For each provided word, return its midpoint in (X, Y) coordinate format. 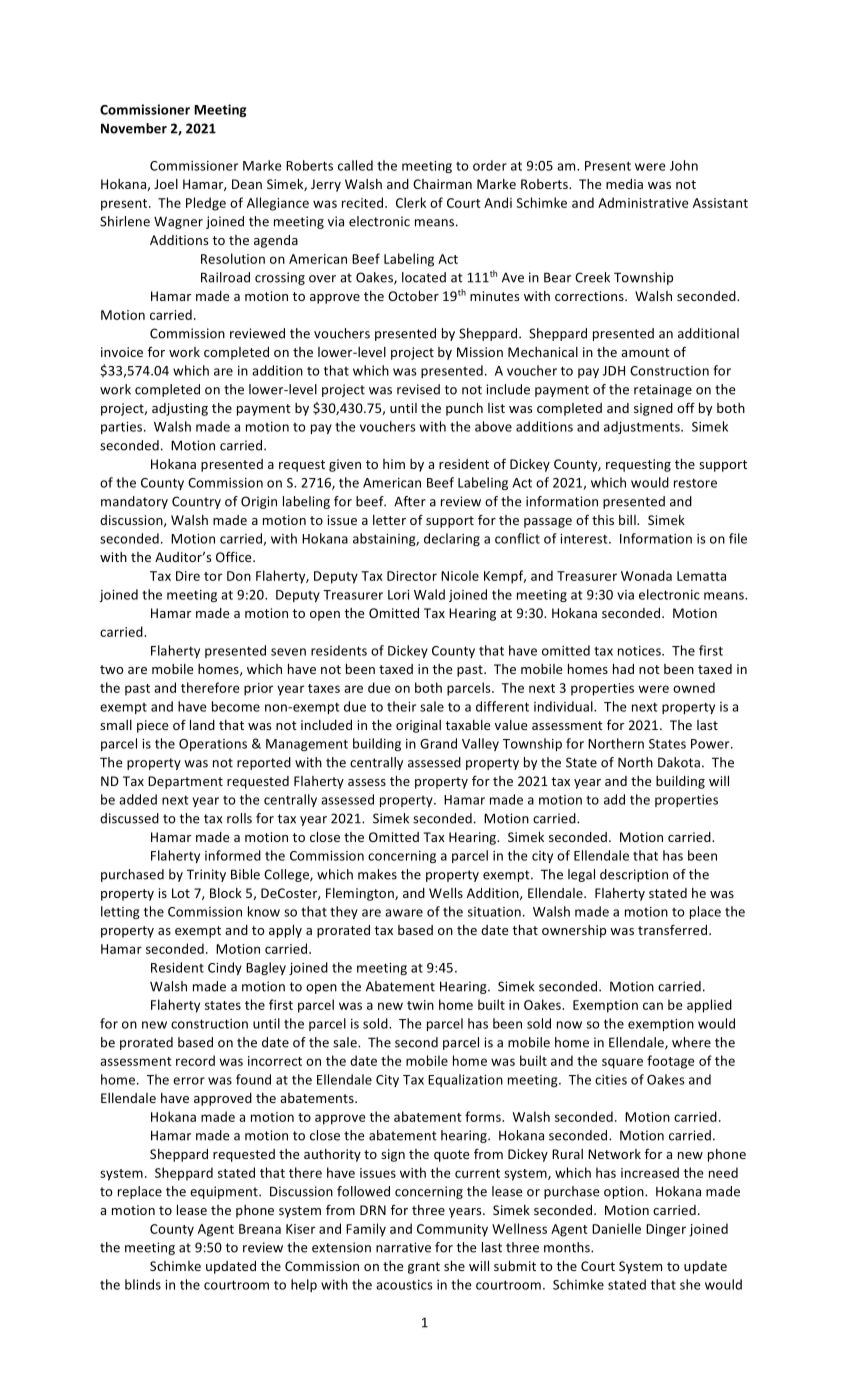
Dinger (666, 1230)
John (684, 165)
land (202, 725)
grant (424, 1268)
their (401, 706)
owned (694, 687)
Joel (166, 184)
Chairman (442, 184)
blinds (143, 1284)
